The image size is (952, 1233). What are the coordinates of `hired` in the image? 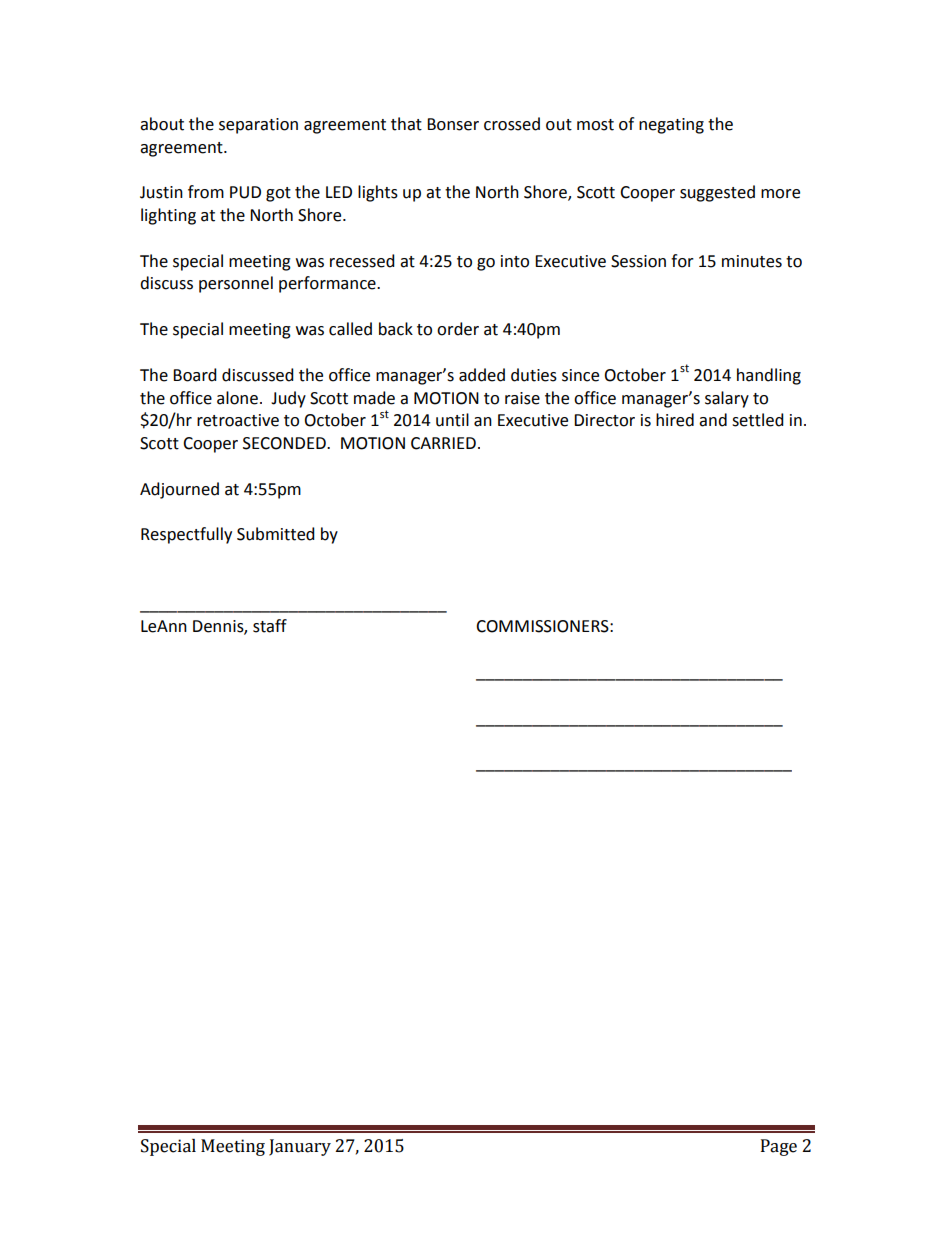 It's located at (675, 420).
